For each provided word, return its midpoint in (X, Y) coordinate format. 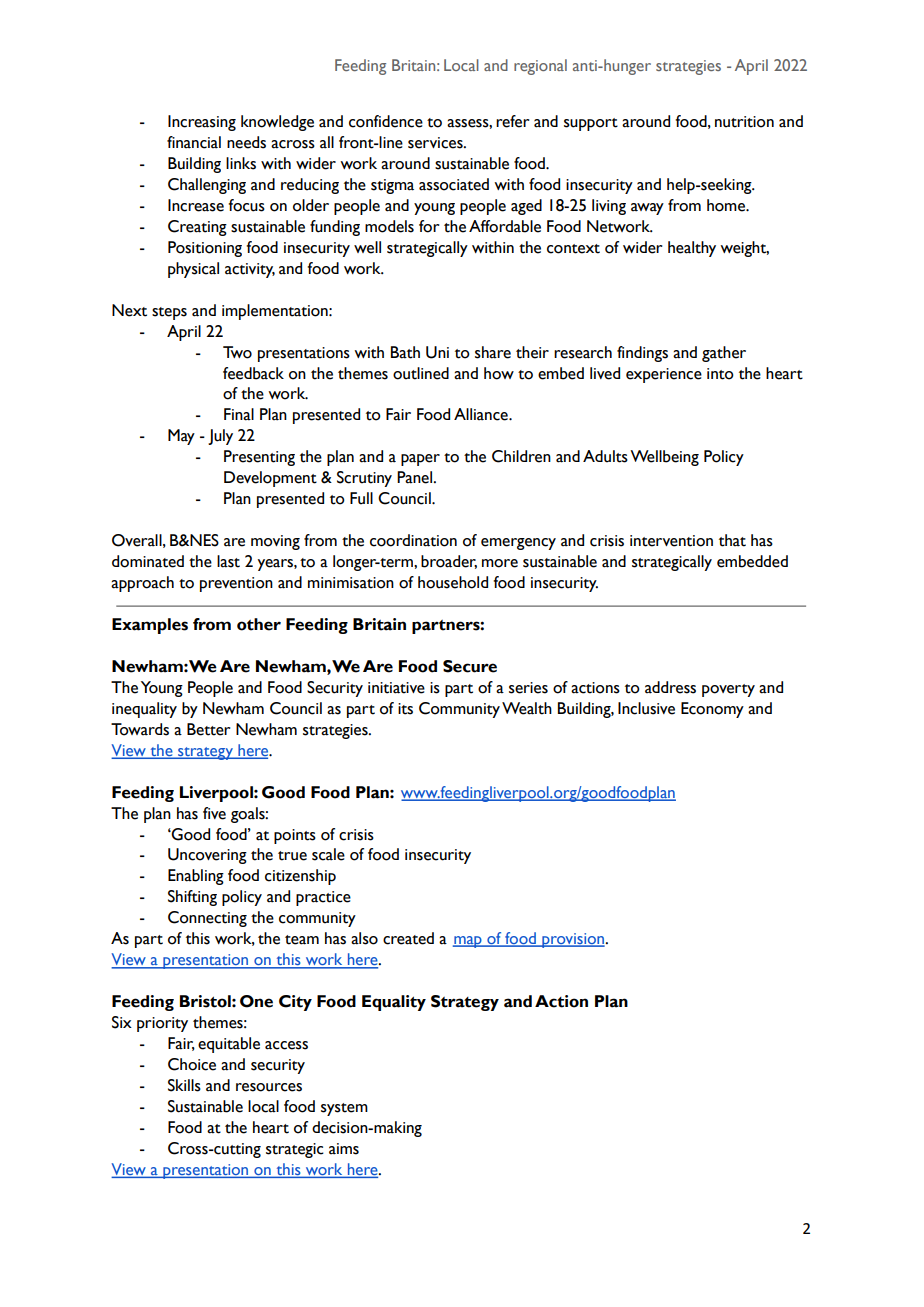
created (408, 938)
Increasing (202, 123)
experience (664, 375)
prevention (236, 584)
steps (169, 313)
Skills (184, 1085)
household (453, 582)
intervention (671, 541)
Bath (405, 352)
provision (573, 940)
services (436, 143)
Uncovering (207, 856)
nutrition (744, 122)
